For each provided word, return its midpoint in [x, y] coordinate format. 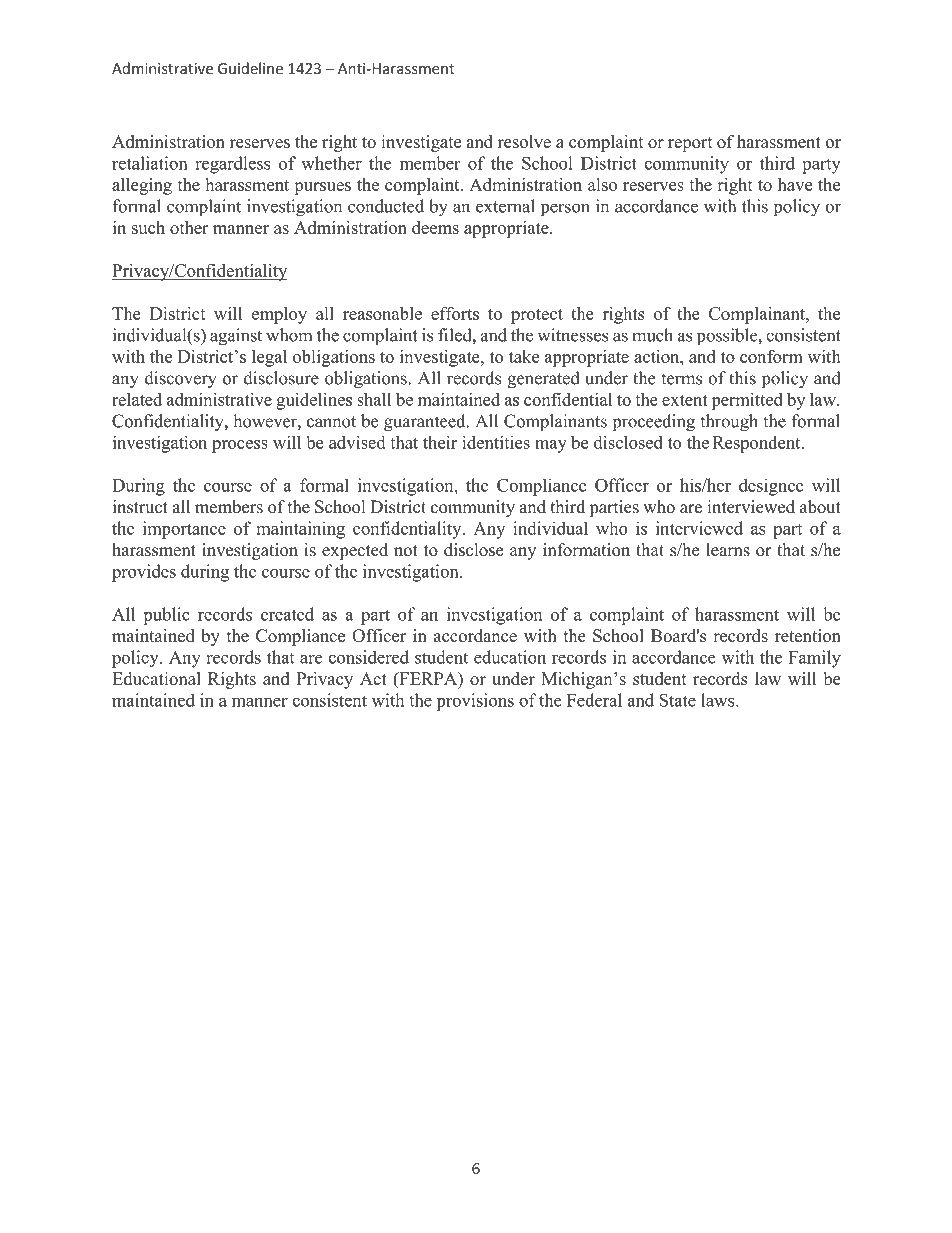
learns [728, 550]
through [729, 423]
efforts [455, 313]
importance [184, 530]
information [586, 550]
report [690, 144]
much [652, 335]
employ [279, 315]
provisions [475, 702]
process [240, 446]
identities [496, 442]
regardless [232, 165]
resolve [524, 141]
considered [369, 657]
